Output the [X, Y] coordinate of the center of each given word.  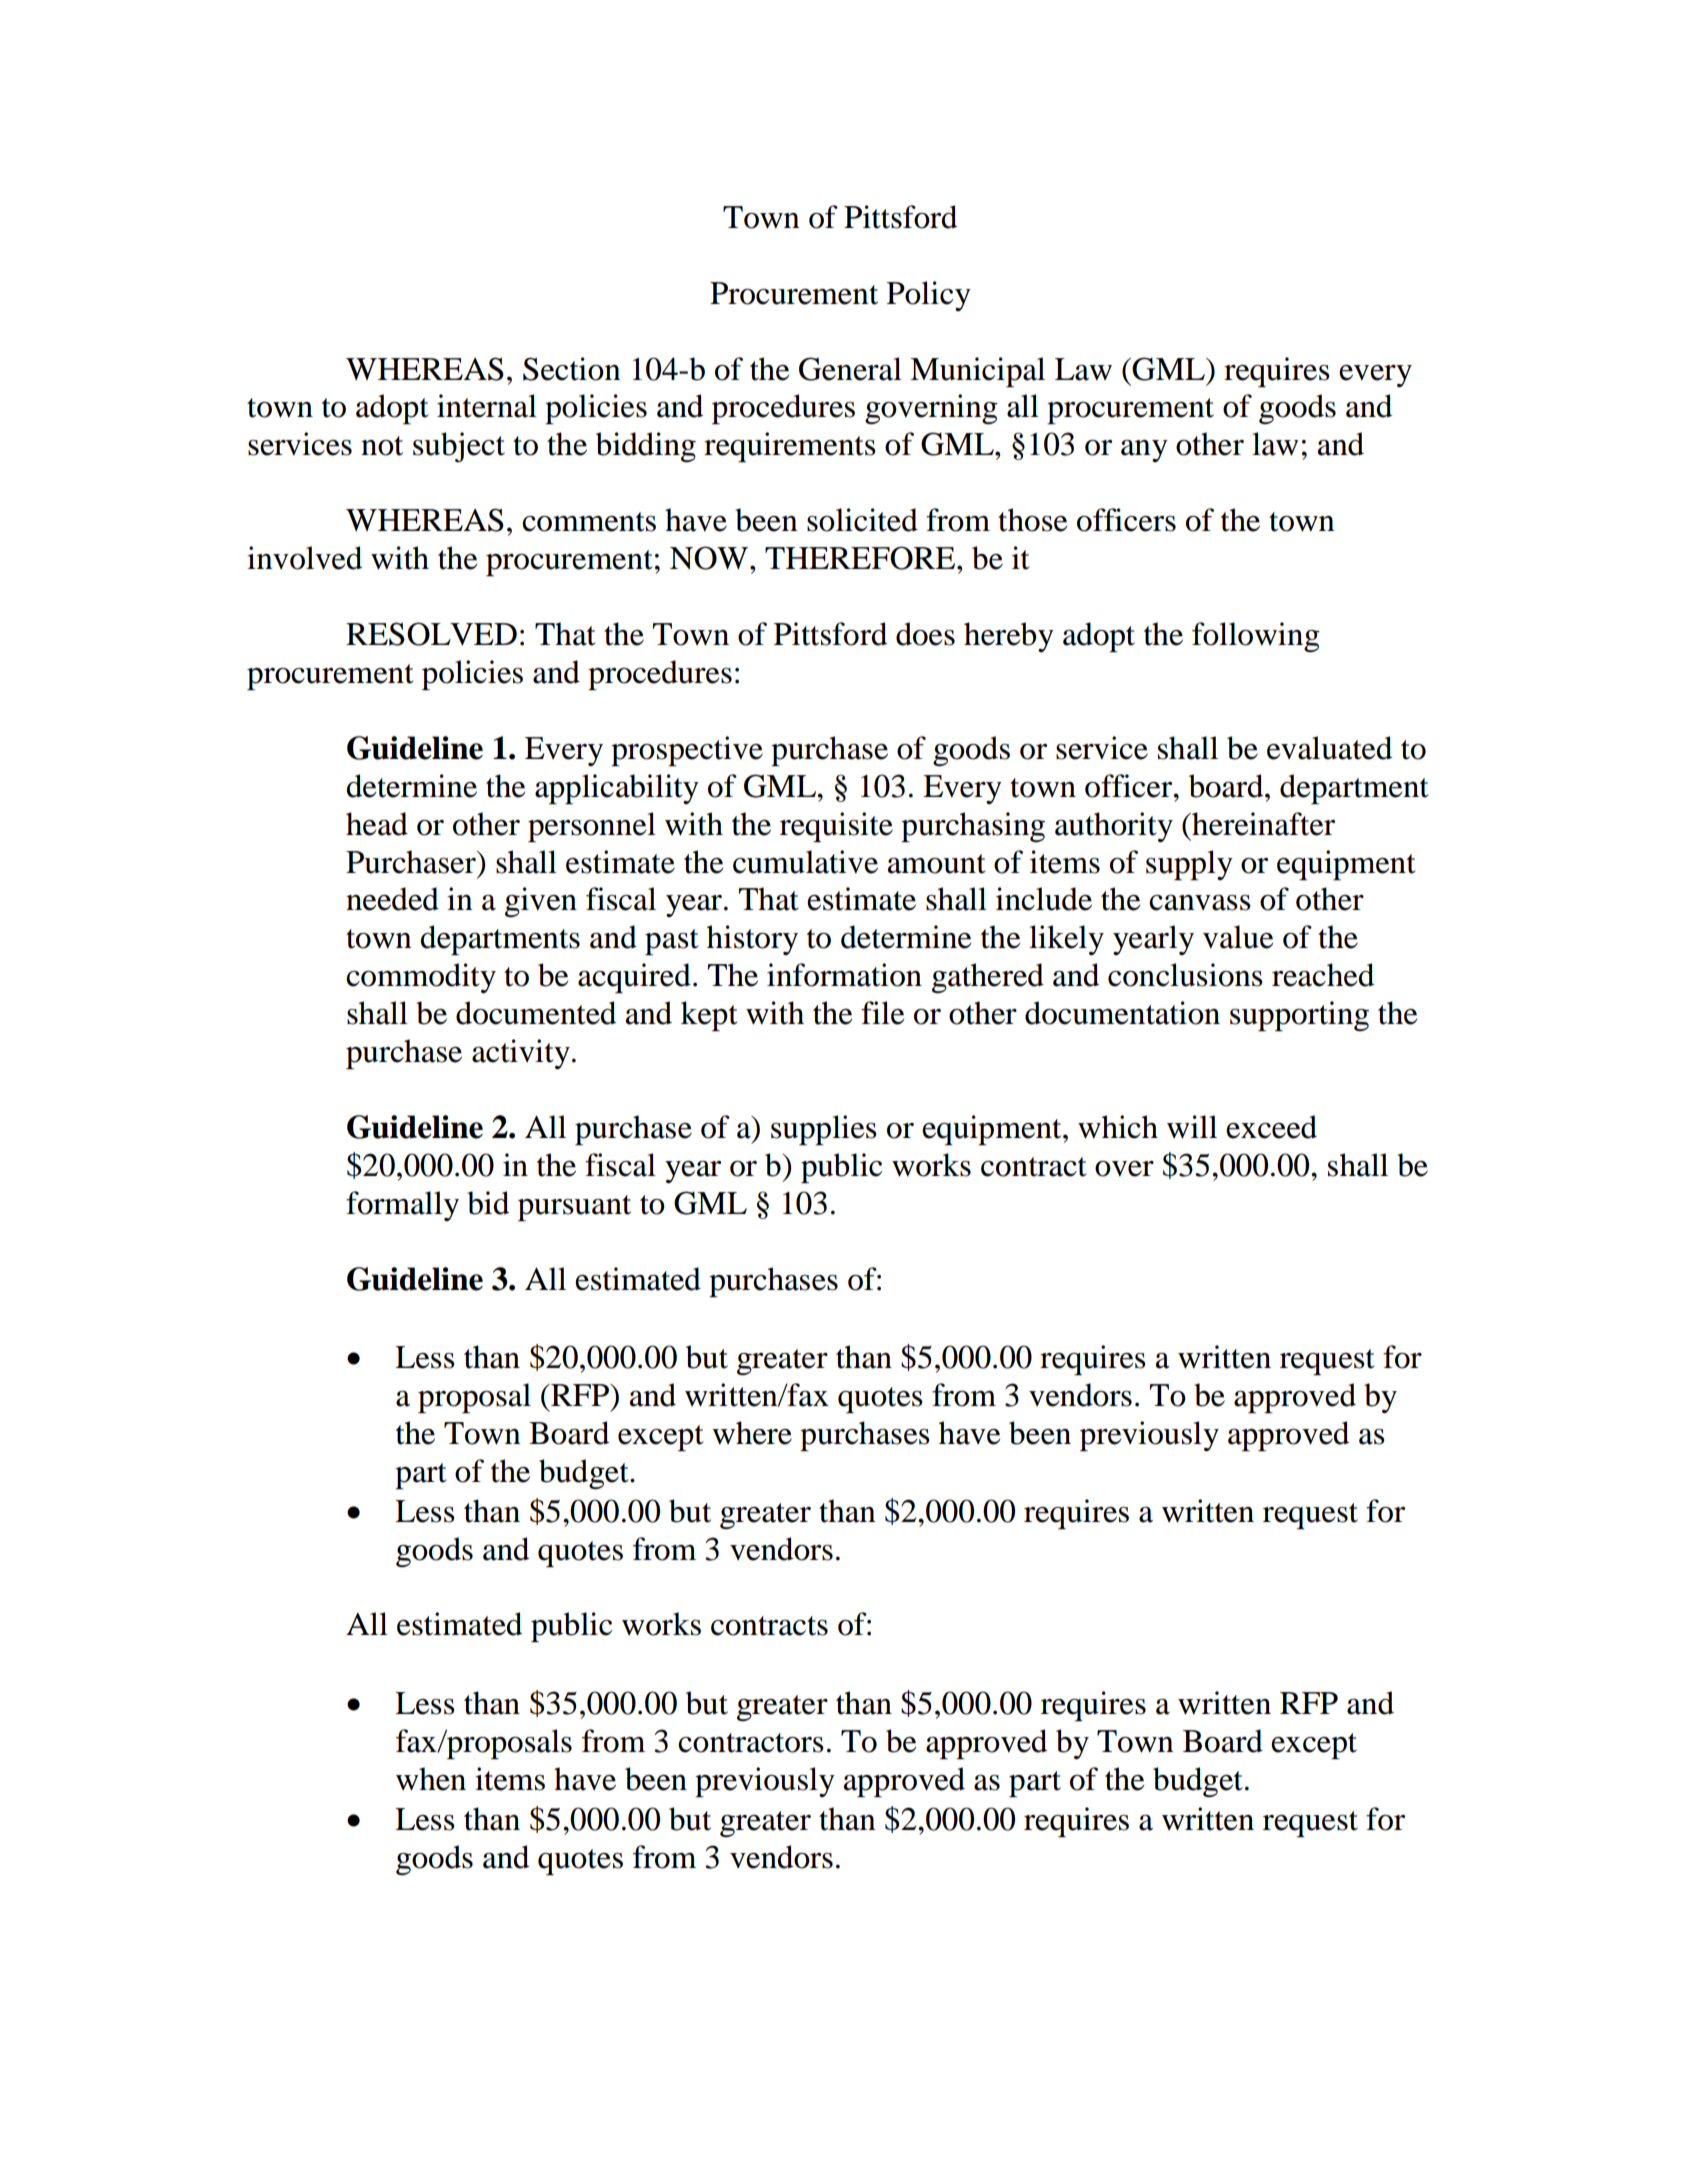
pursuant [574, 1208]
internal [487, 406]
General [850, 369]
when [431, 1779]
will [1192, 1127]
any [1144, 451]
